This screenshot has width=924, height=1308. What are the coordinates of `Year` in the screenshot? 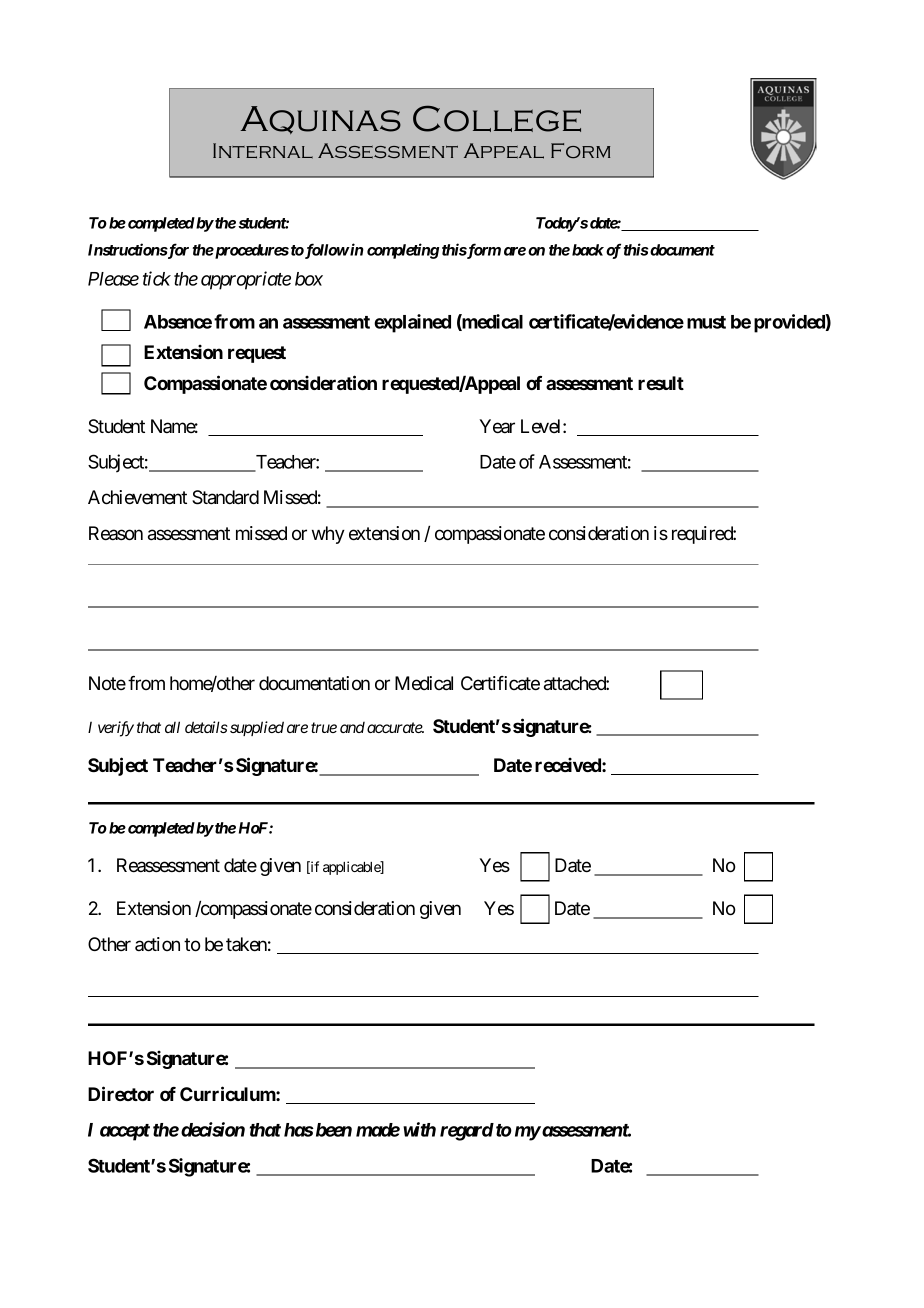 It's located at (497, 426).
